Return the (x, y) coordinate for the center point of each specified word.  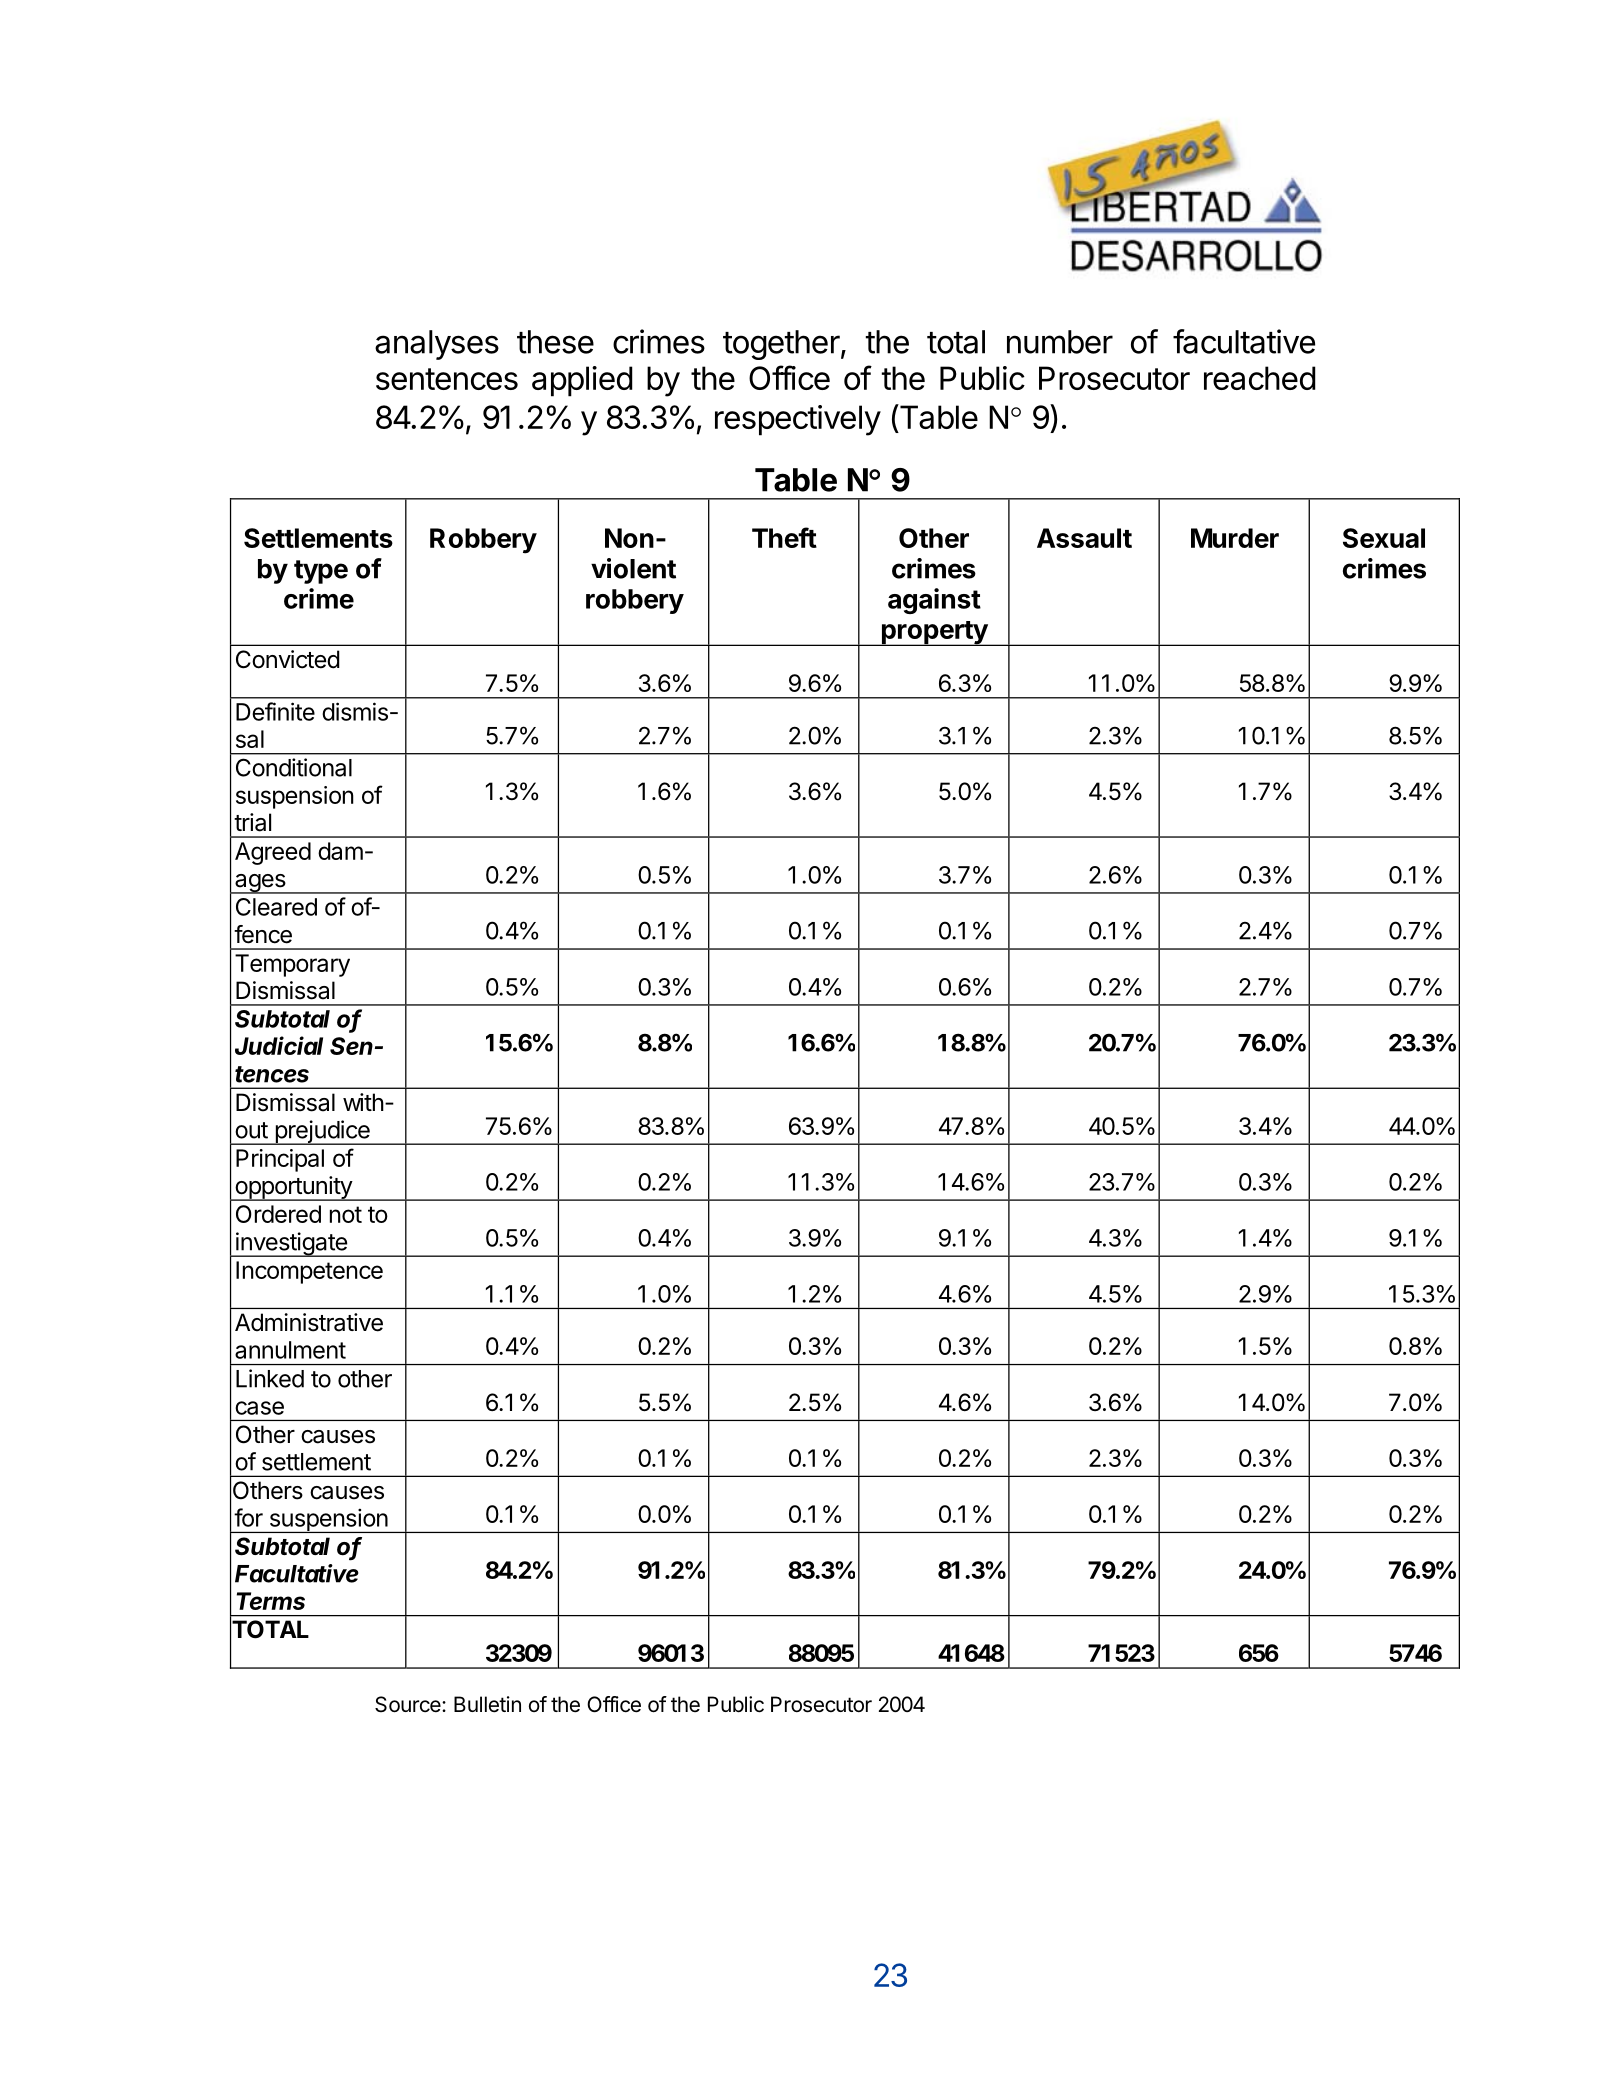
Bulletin (487, 1704)
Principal (280, 1160)
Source (409, 1704)
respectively (798, 420)
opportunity (293, 1188)
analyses (437, 345)
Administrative (309, 1322)
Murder (1235, 538)
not (346, 1214)
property (934, 633)
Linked (270, 1378)
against (934, 601)
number (1060, 342)
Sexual (1384, 538)
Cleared (276, 907)
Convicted (288, 659)
